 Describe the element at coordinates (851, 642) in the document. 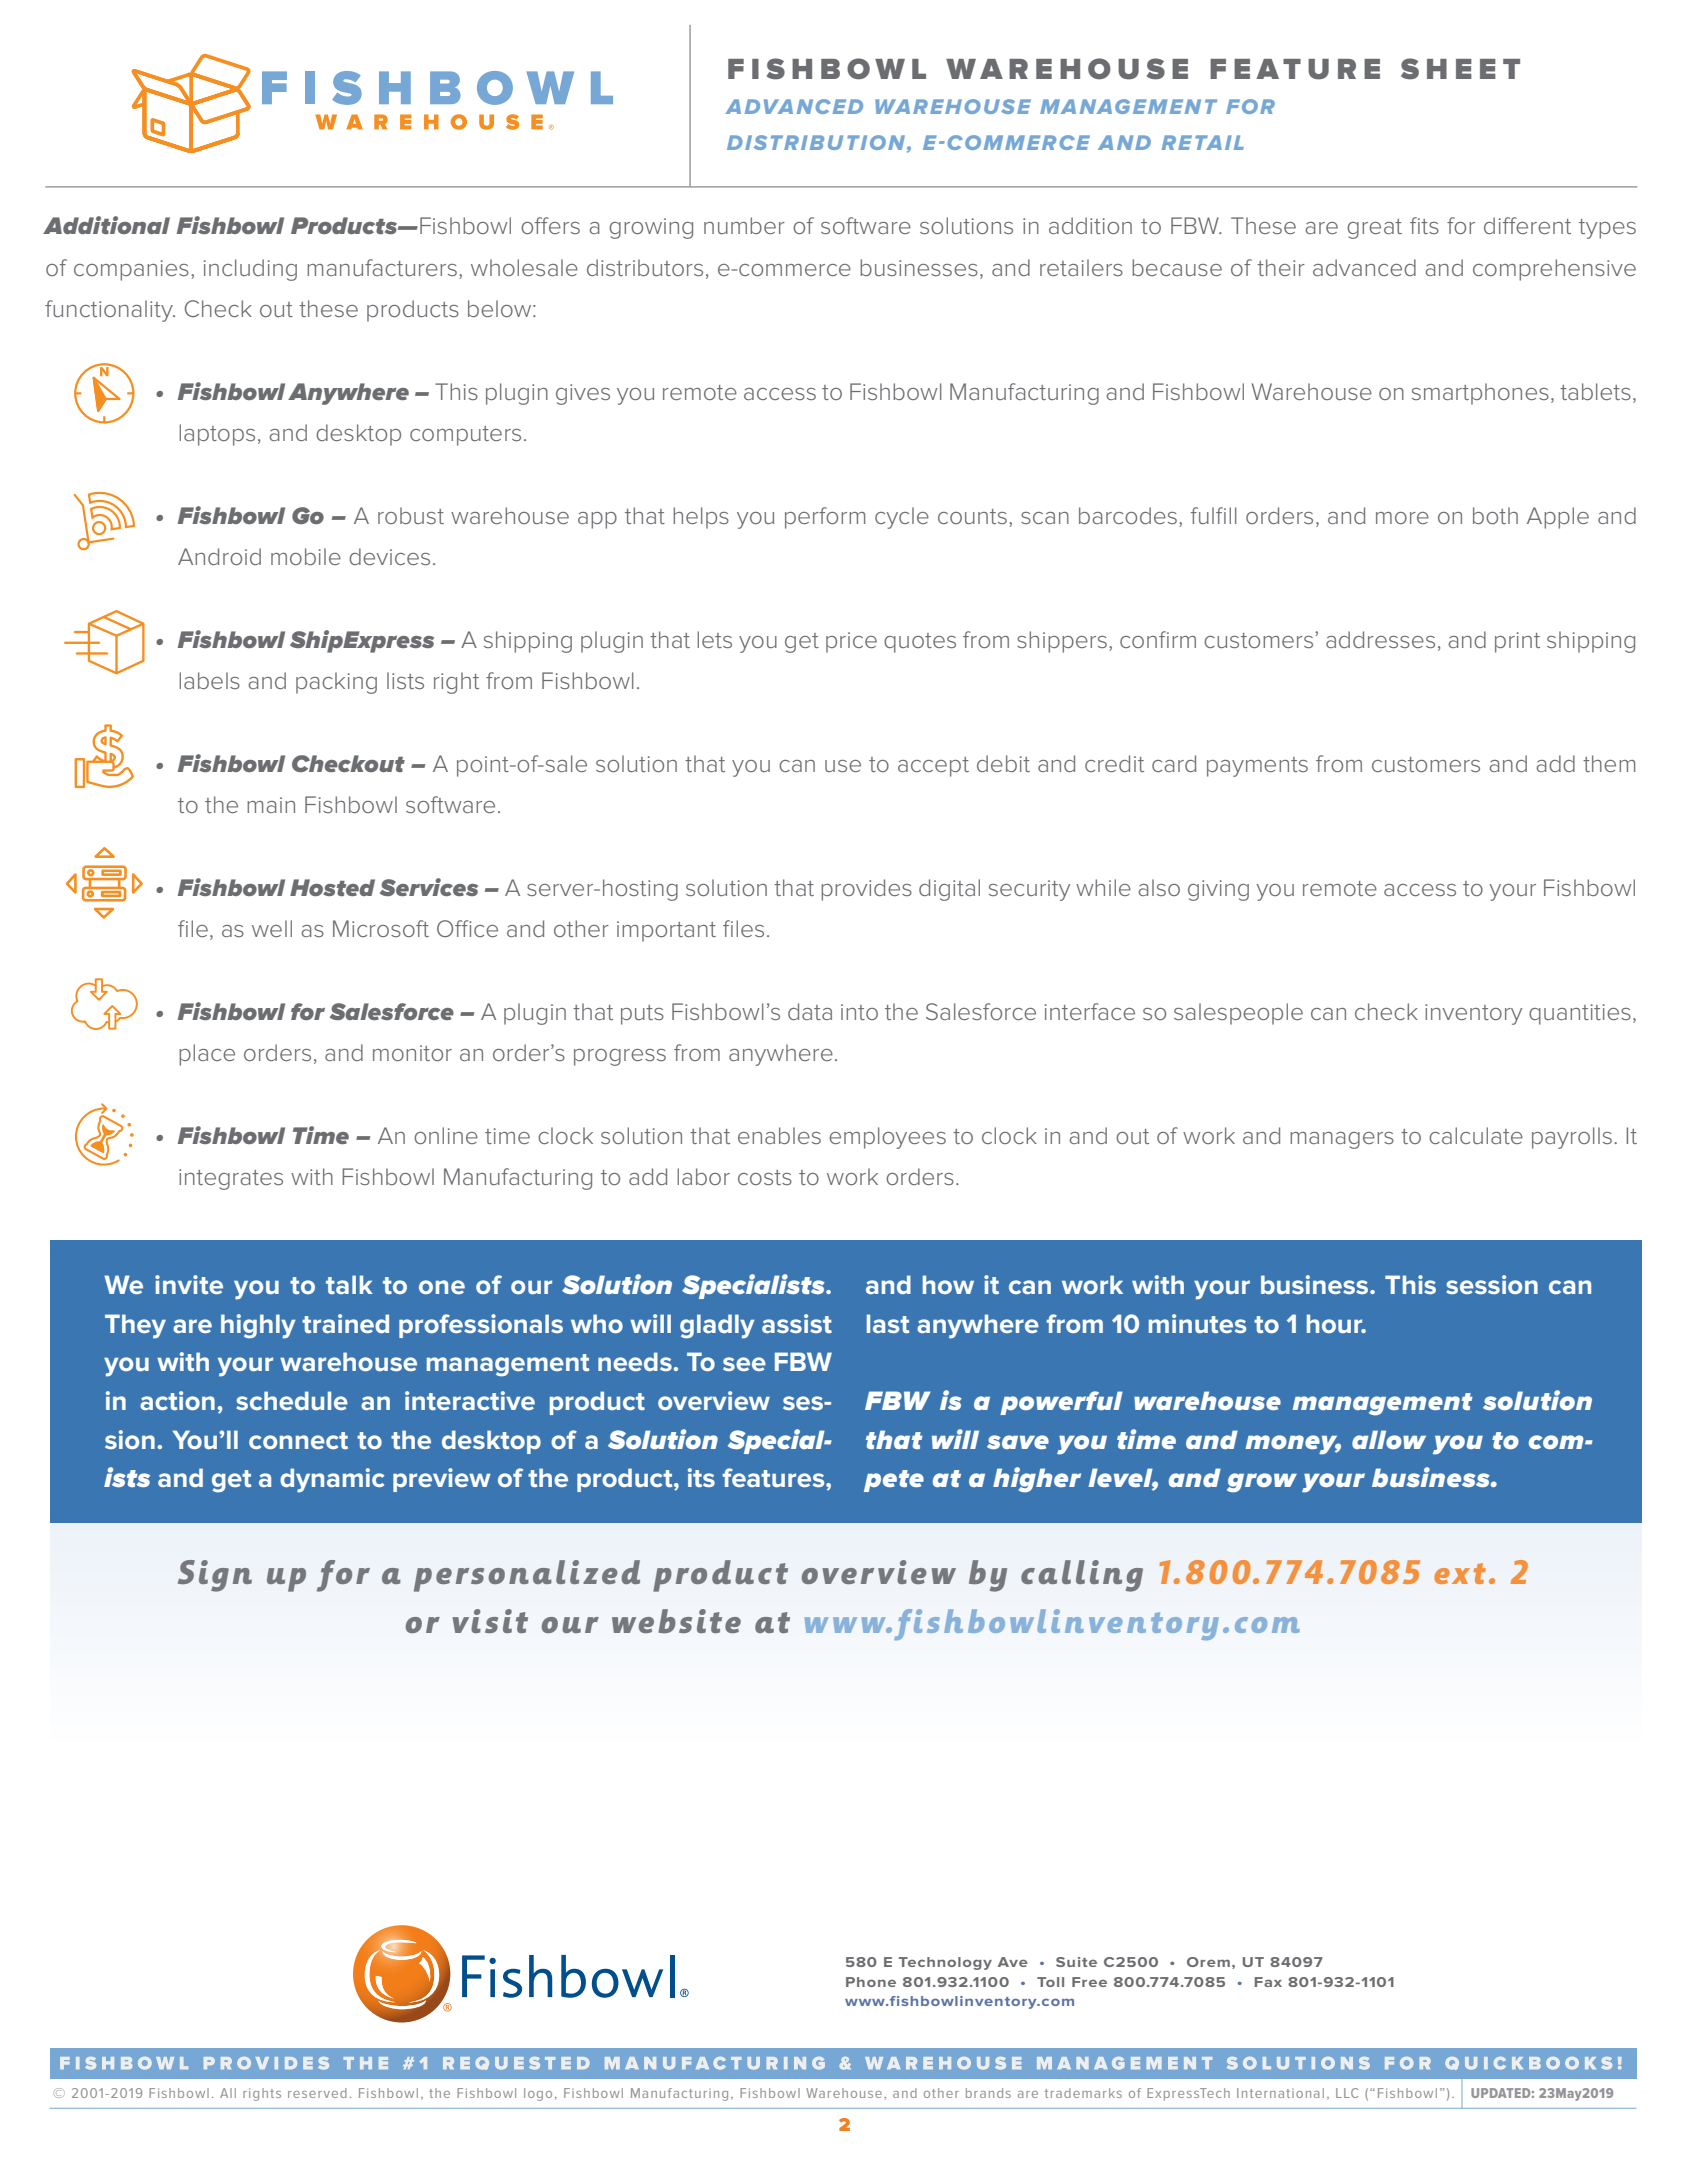

I see `price` at that location.
